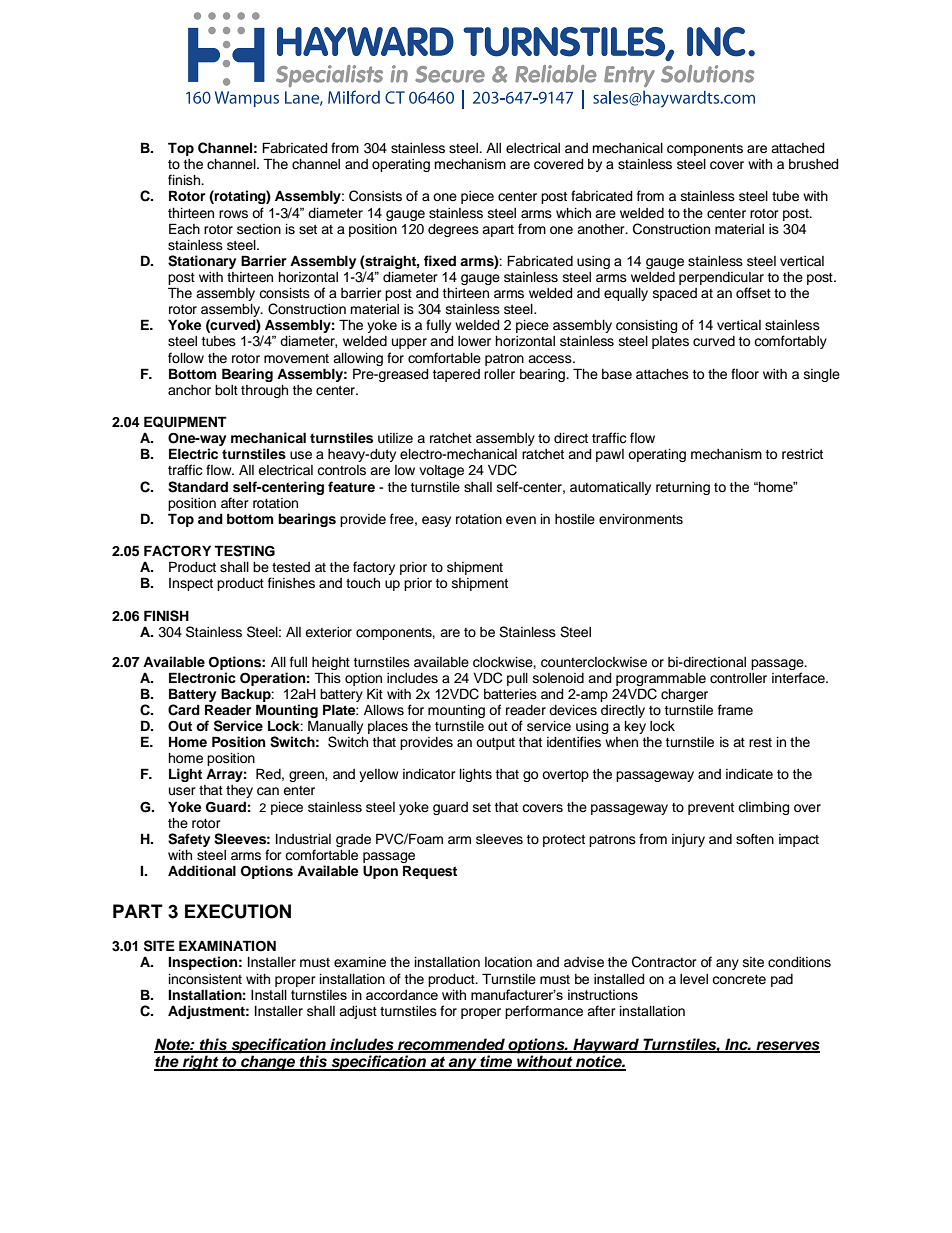 The width and height of the screenshot is (952, 1233). I want to click on can, so click(268, 791).
